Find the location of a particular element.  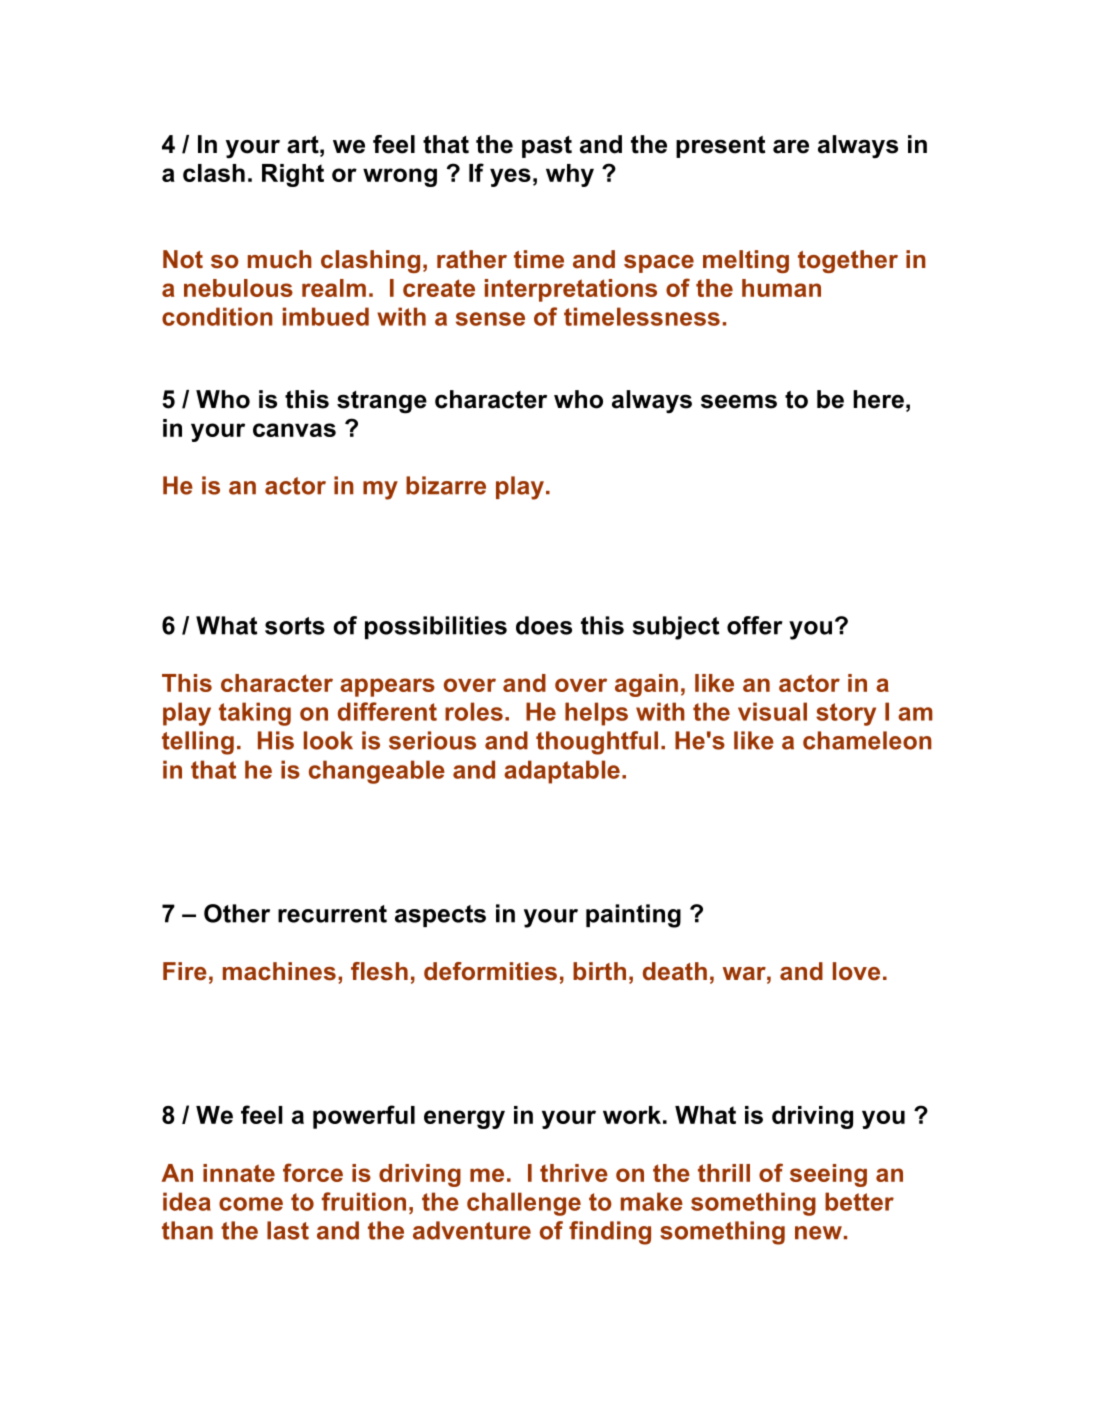

deformities is located at coordinates (490, 971).
